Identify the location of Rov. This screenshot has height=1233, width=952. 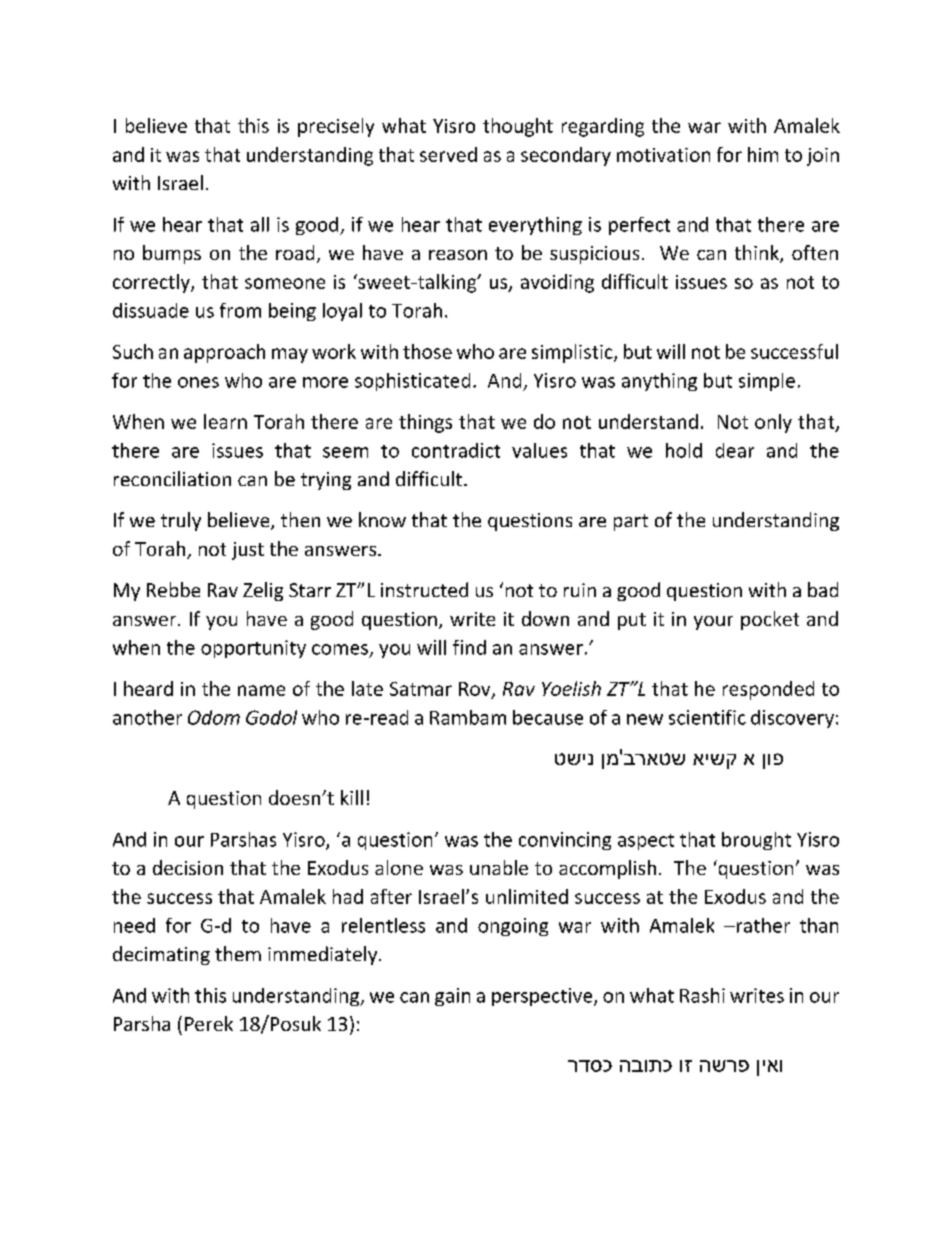
(476, 690).
